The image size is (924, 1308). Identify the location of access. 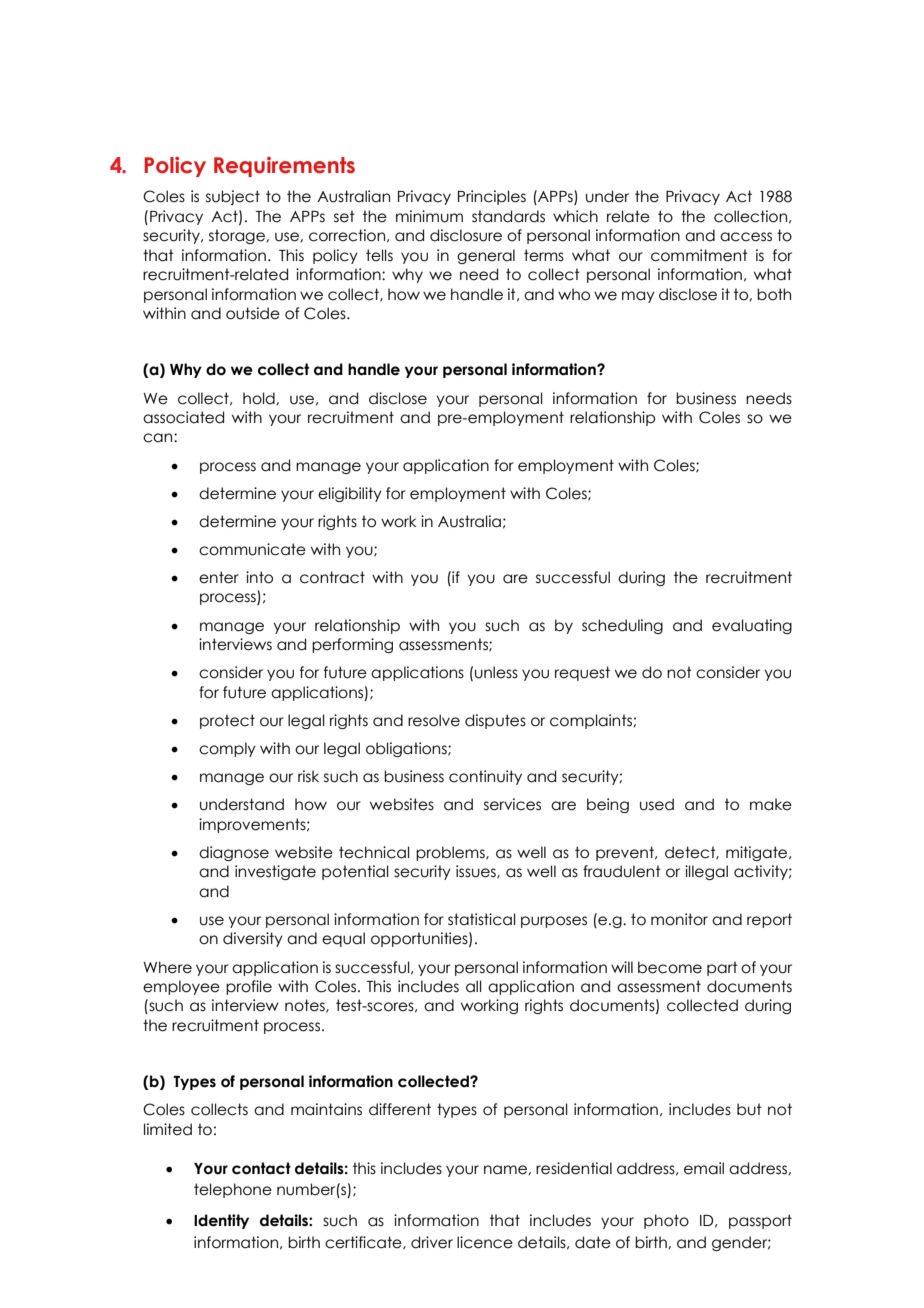
(746, 237).
